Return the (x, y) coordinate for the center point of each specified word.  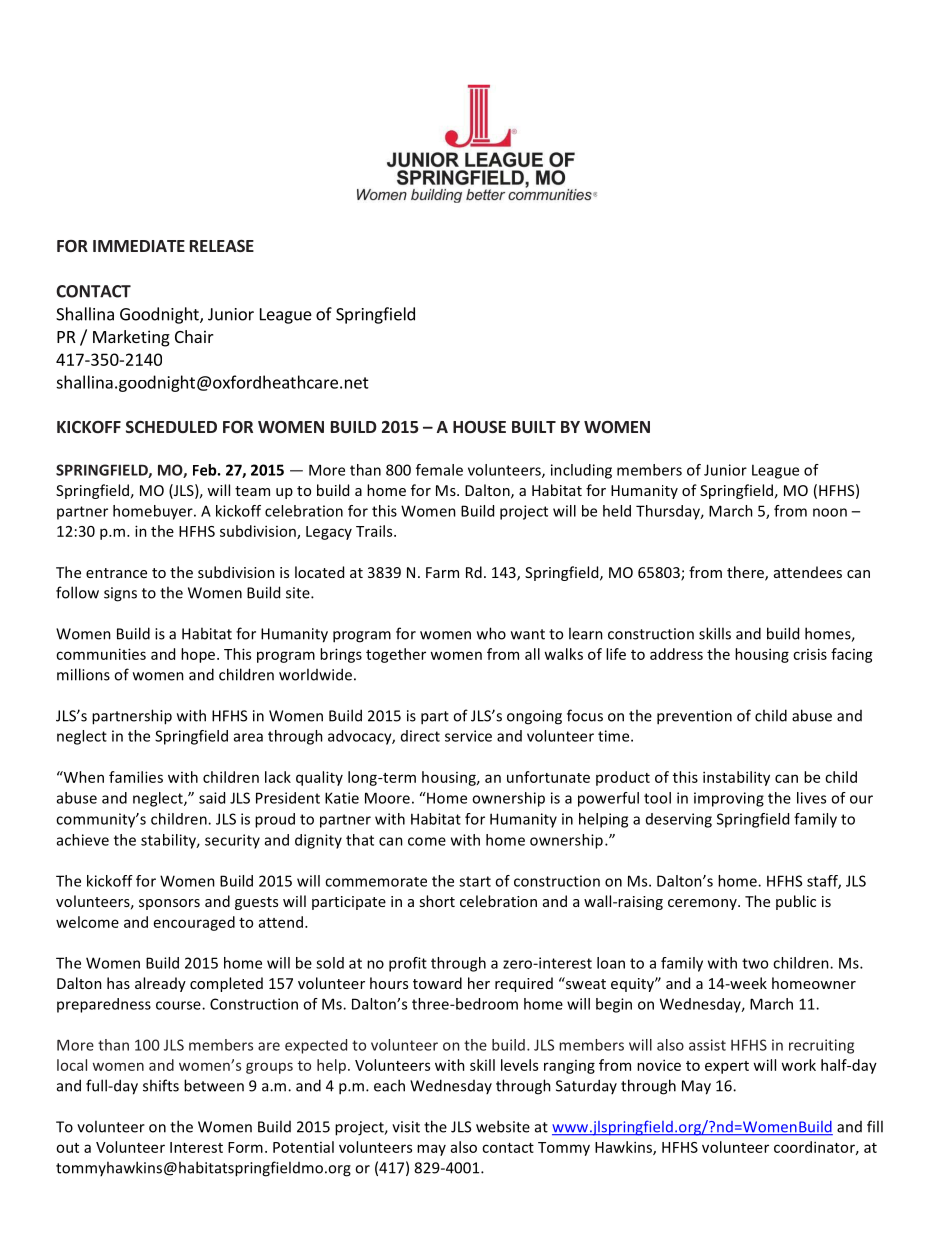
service (468, 736)
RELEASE (222, 246)
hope (199, 655)
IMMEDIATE (139, 246)
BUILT (534, 427)
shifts (161, 1085)
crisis (810, 654)
